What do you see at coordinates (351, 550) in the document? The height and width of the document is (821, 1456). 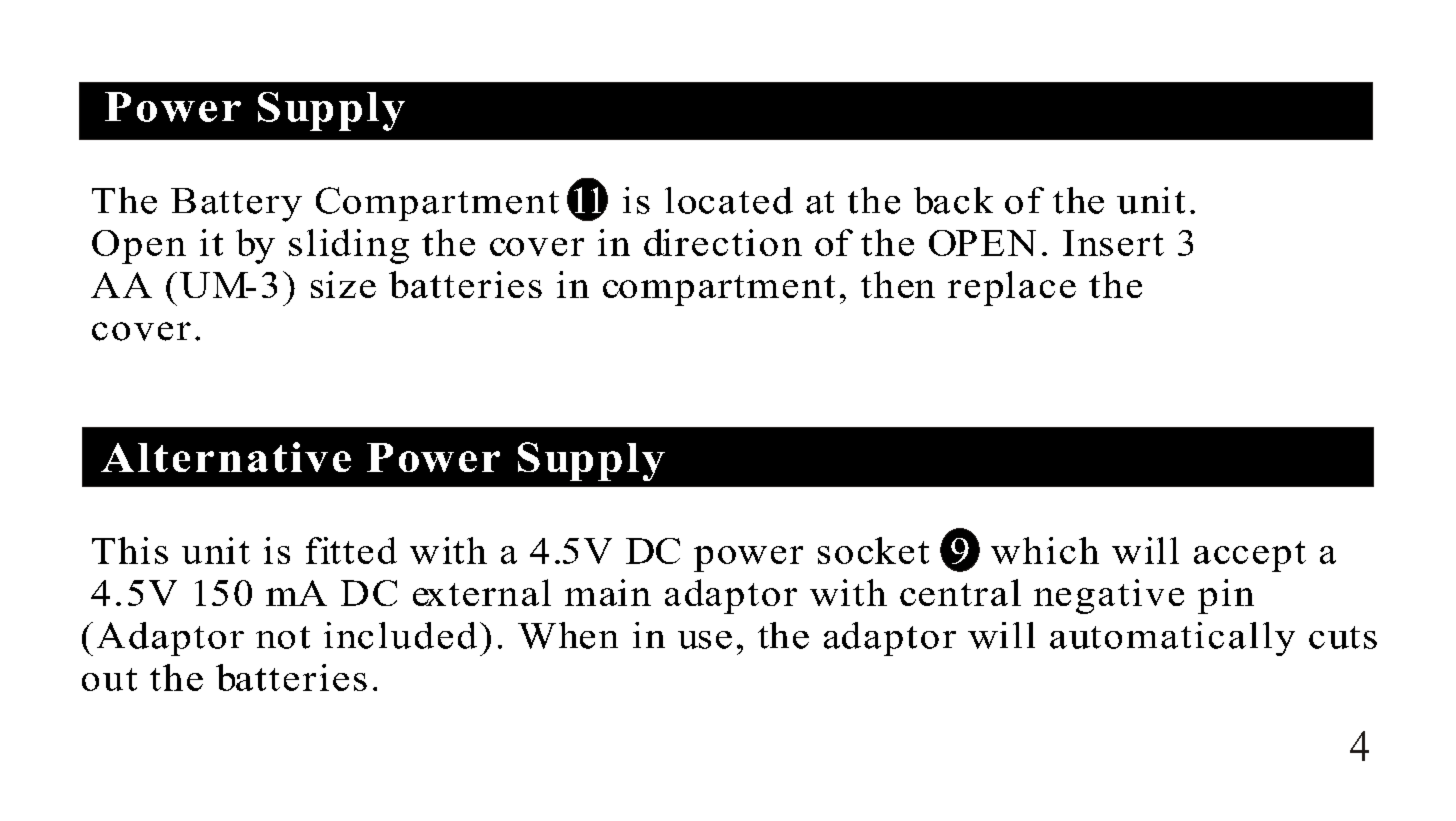 I see `fitted` at bounding box center [351, 550].
